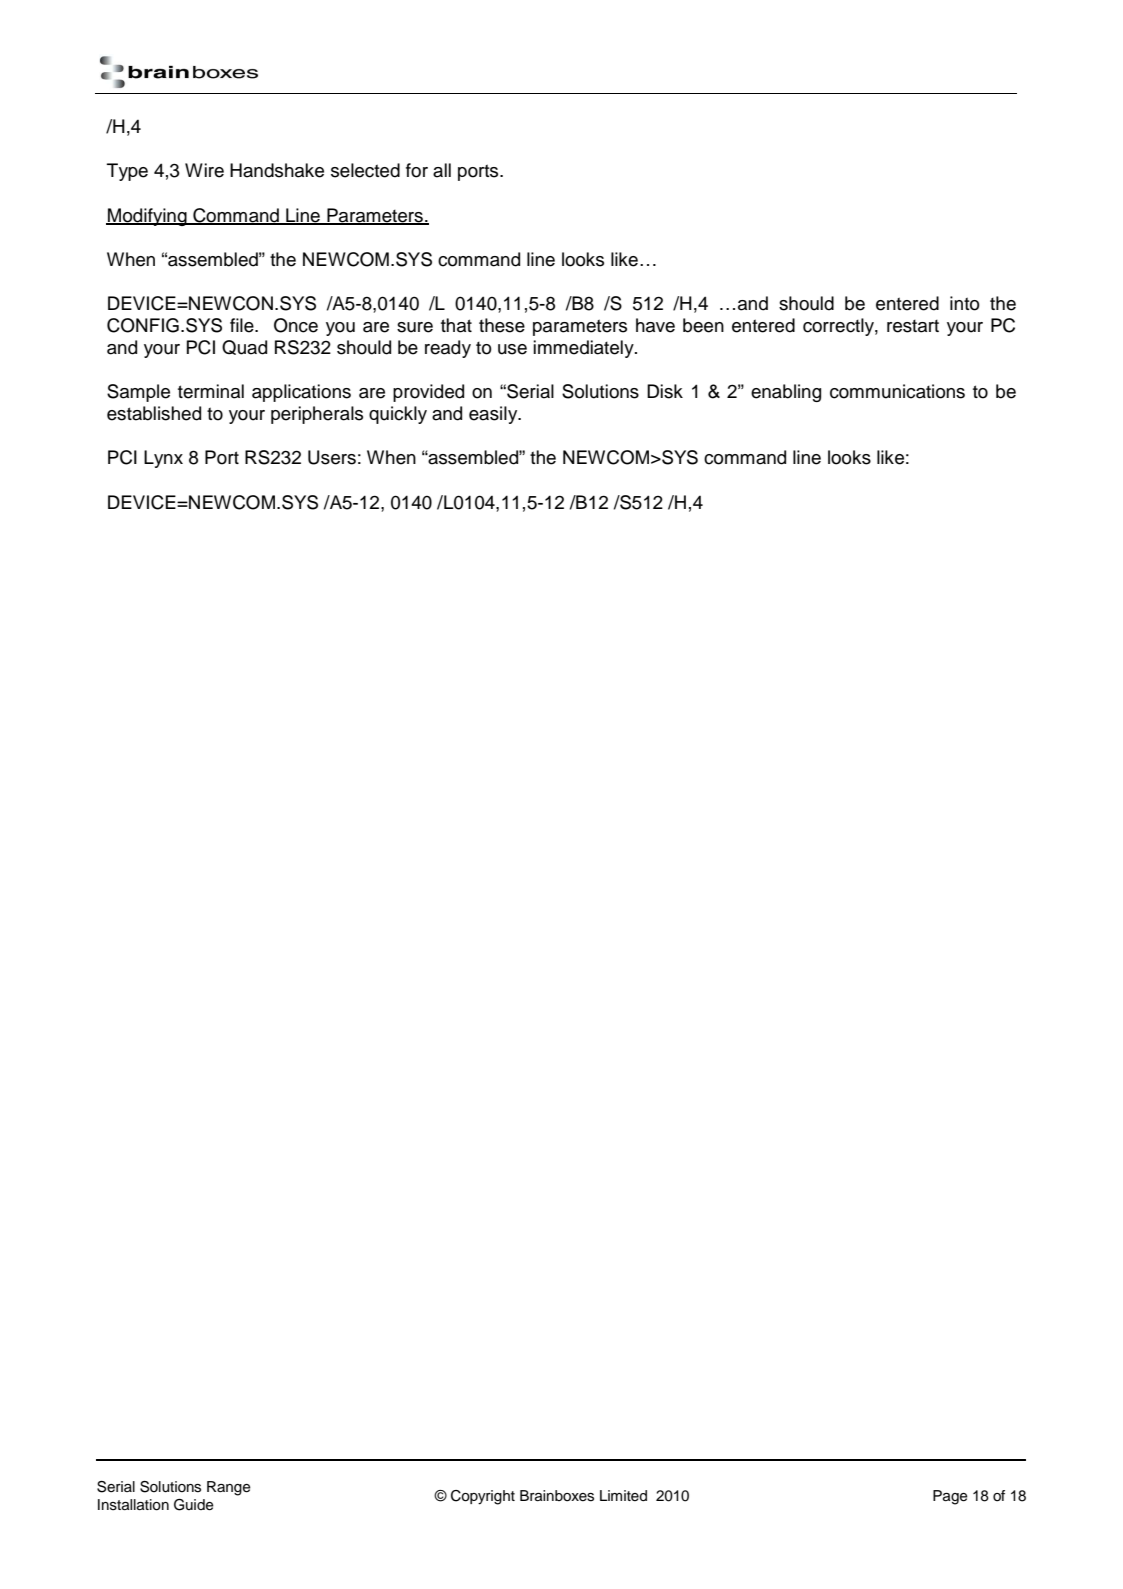 This screenshot has width=1123, height=1589. I want to click on for, so click(417, 170).
